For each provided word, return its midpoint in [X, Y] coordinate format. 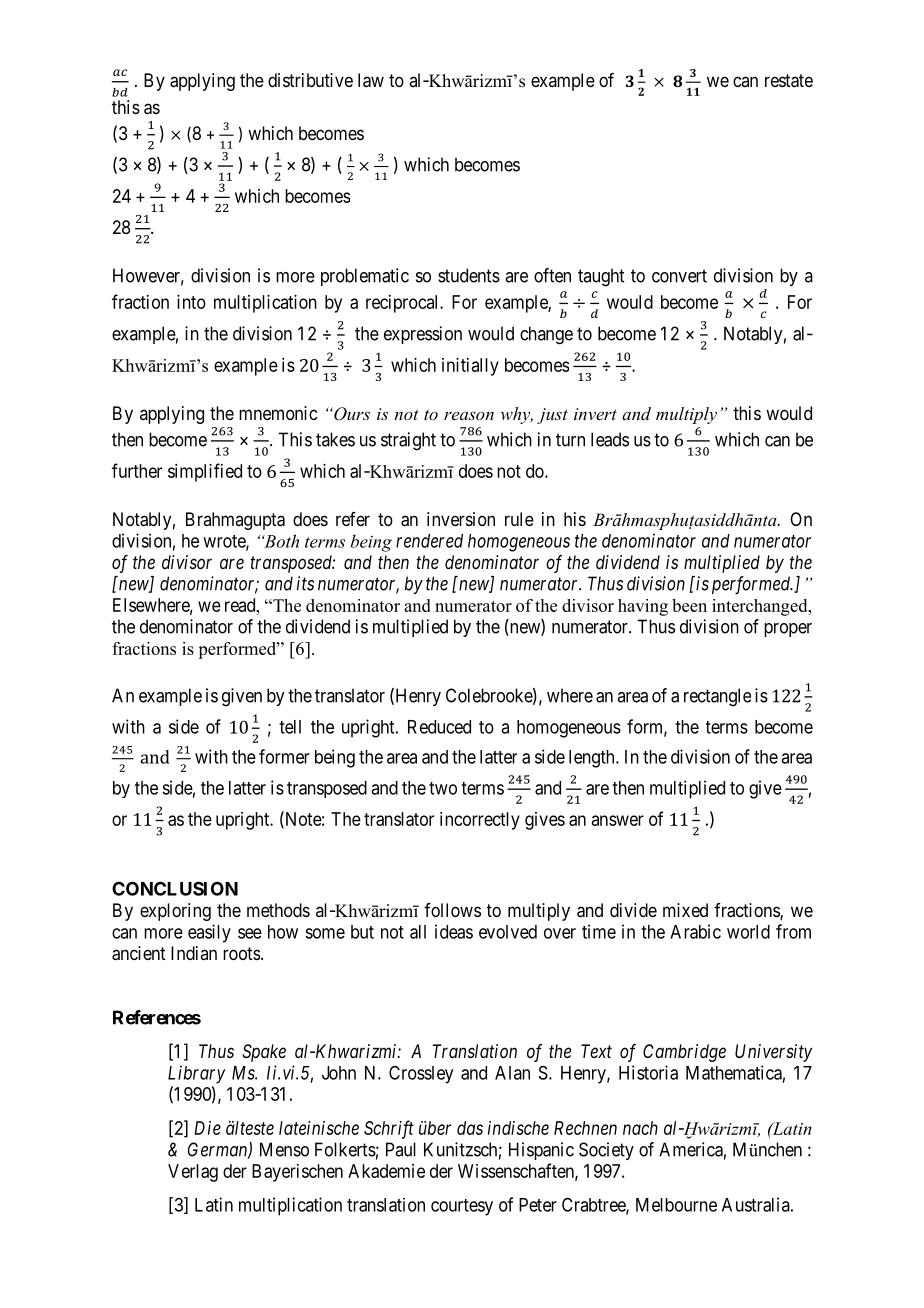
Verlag [193, 1173]
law [371, 80]
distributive [310, 80]
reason [469, 415]
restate [789, 81]
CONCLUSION [175, 888]
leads [610, 439]
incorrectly [480, 821]
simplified [205, 472]
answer [618, 820]
